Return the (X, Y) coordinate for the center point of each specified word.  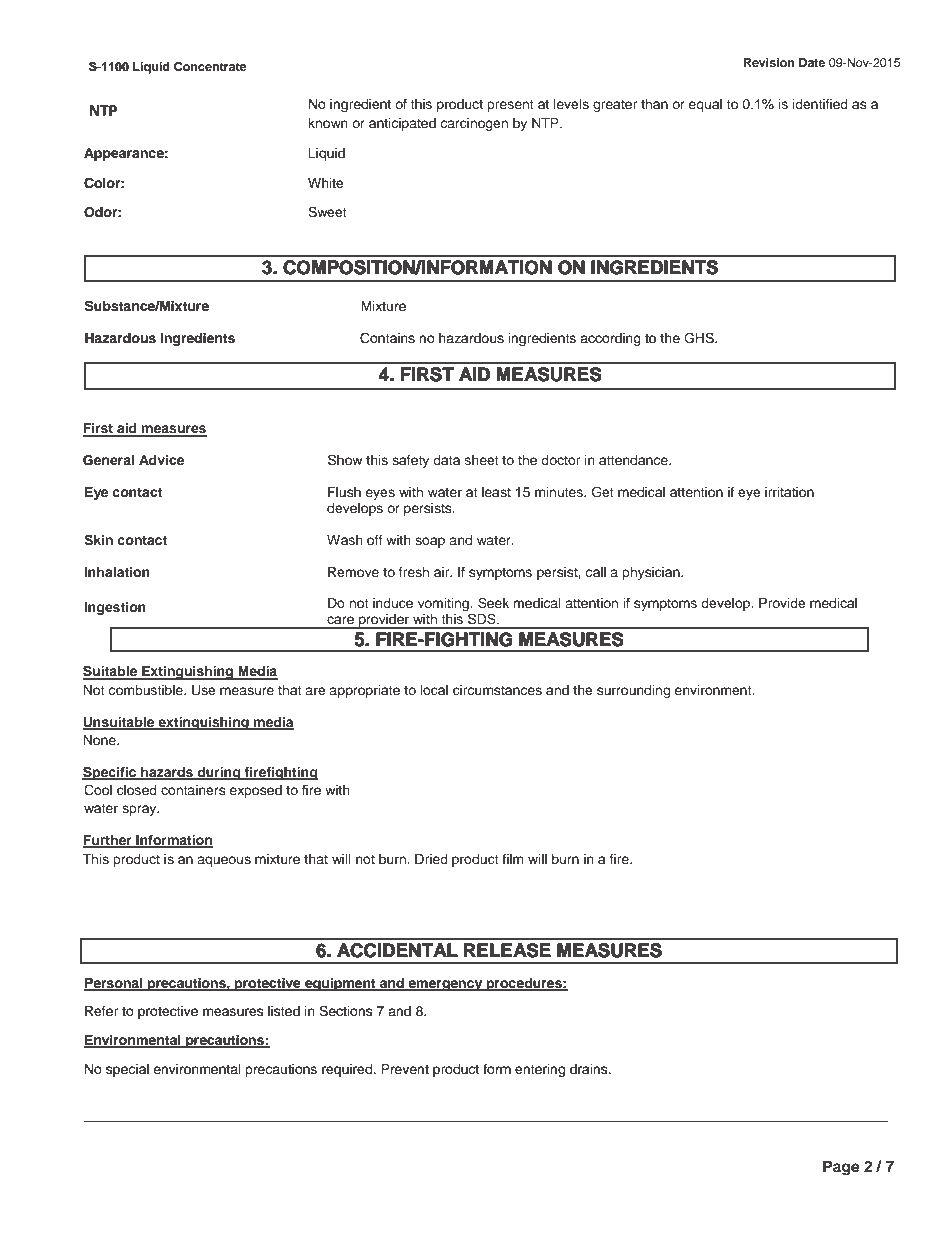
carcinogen (474, 124)
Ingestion (115, 608)
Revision (769, 62)
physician (652, 573)
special (127, 1070)
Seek (493, 603)
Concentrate (210, 67)
